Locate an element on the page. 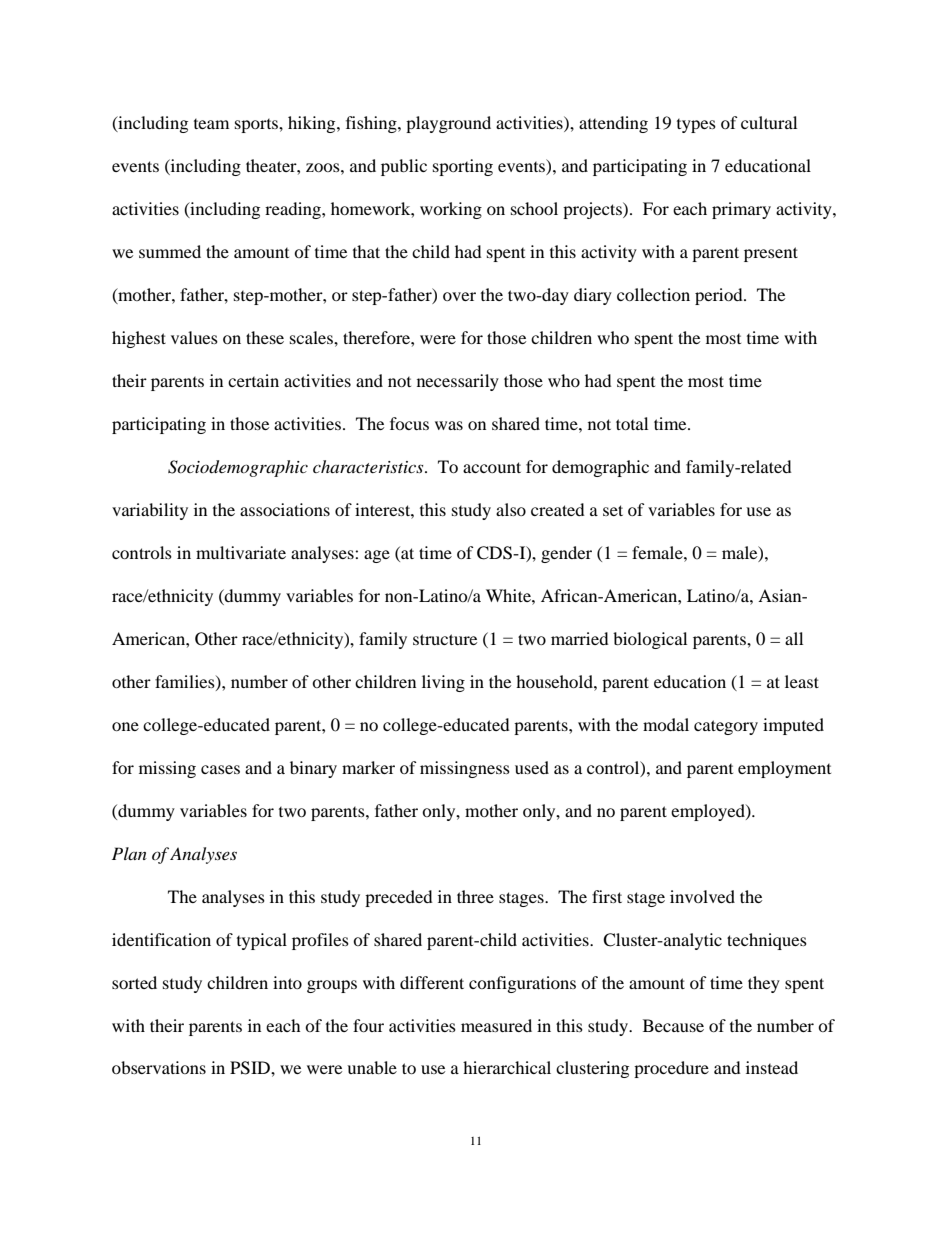 The width and height of the image is (952, 1233). sporting is located at coordinates (463, 167).
